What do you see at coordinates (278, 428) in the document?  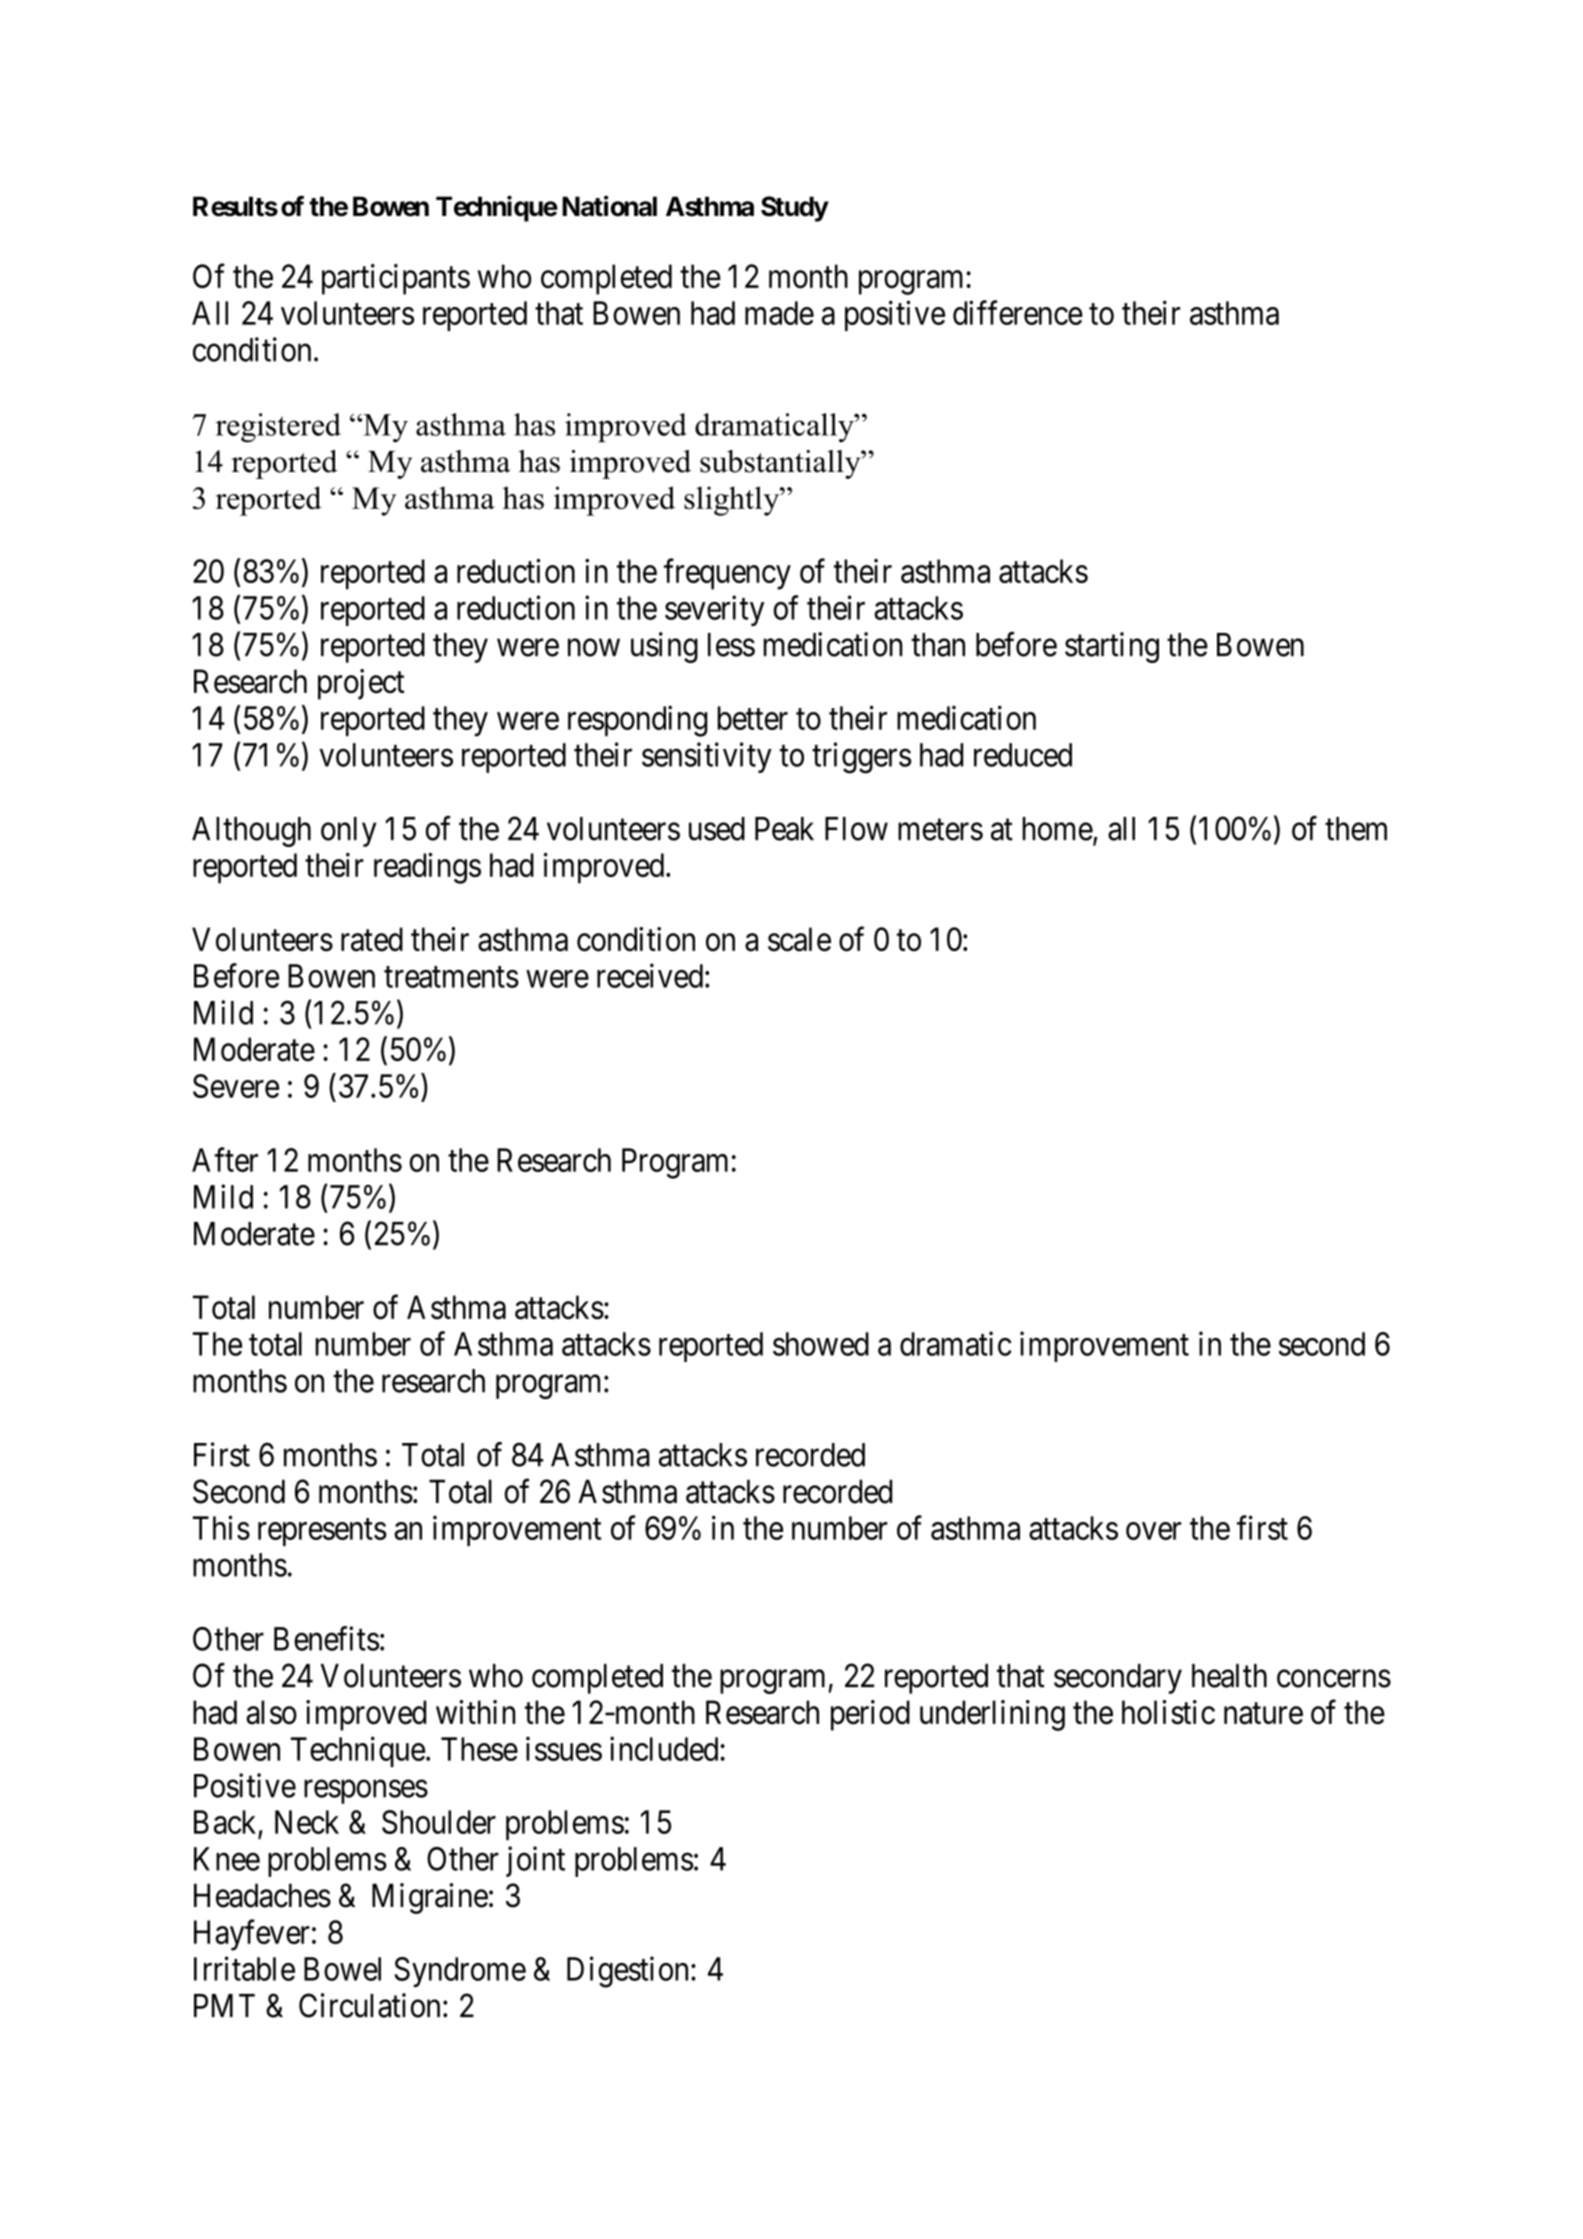 I see `registered` at bounding box center [278, 428].
